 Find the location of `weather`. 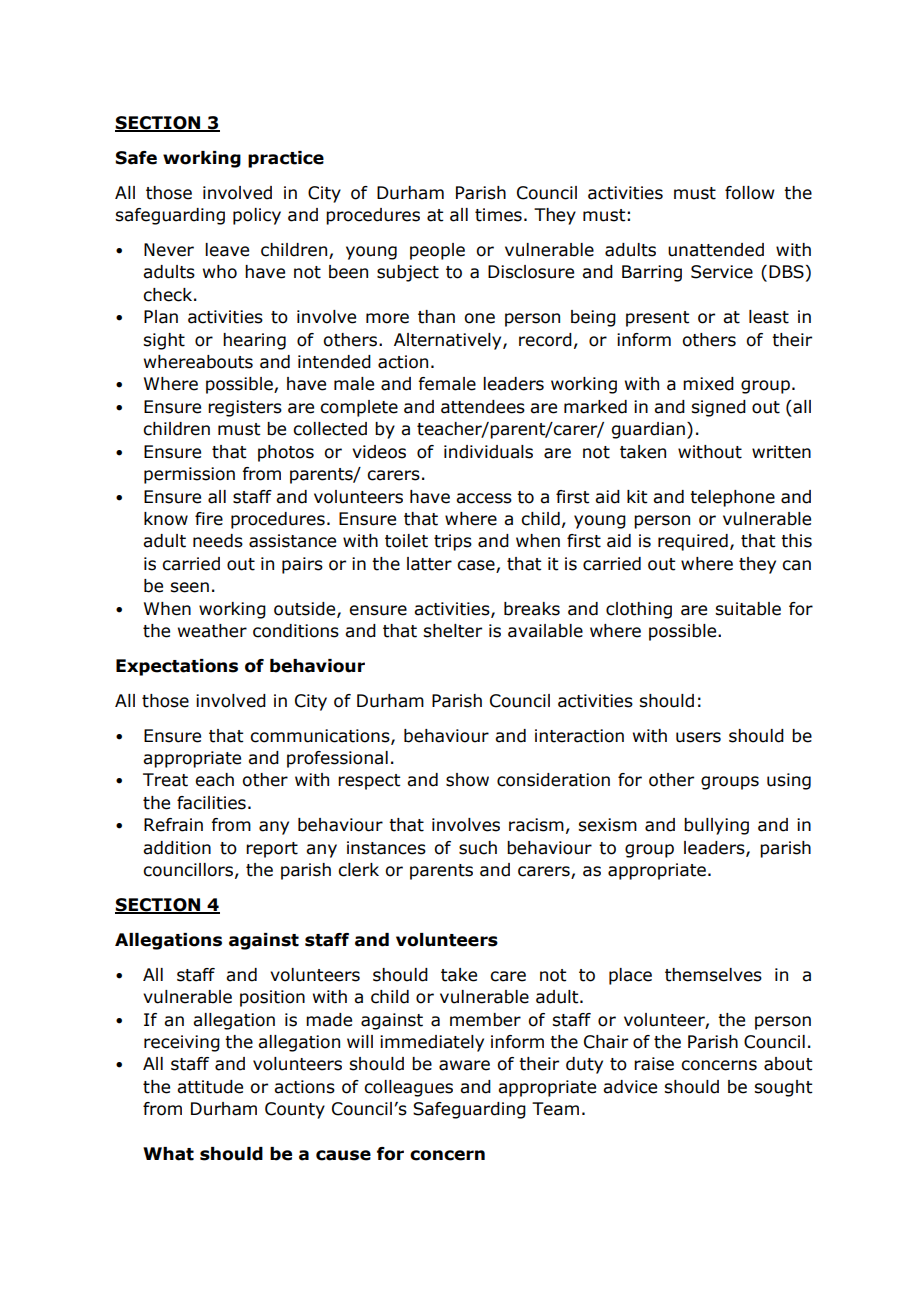

weather is located at coordinates (212, 631).
